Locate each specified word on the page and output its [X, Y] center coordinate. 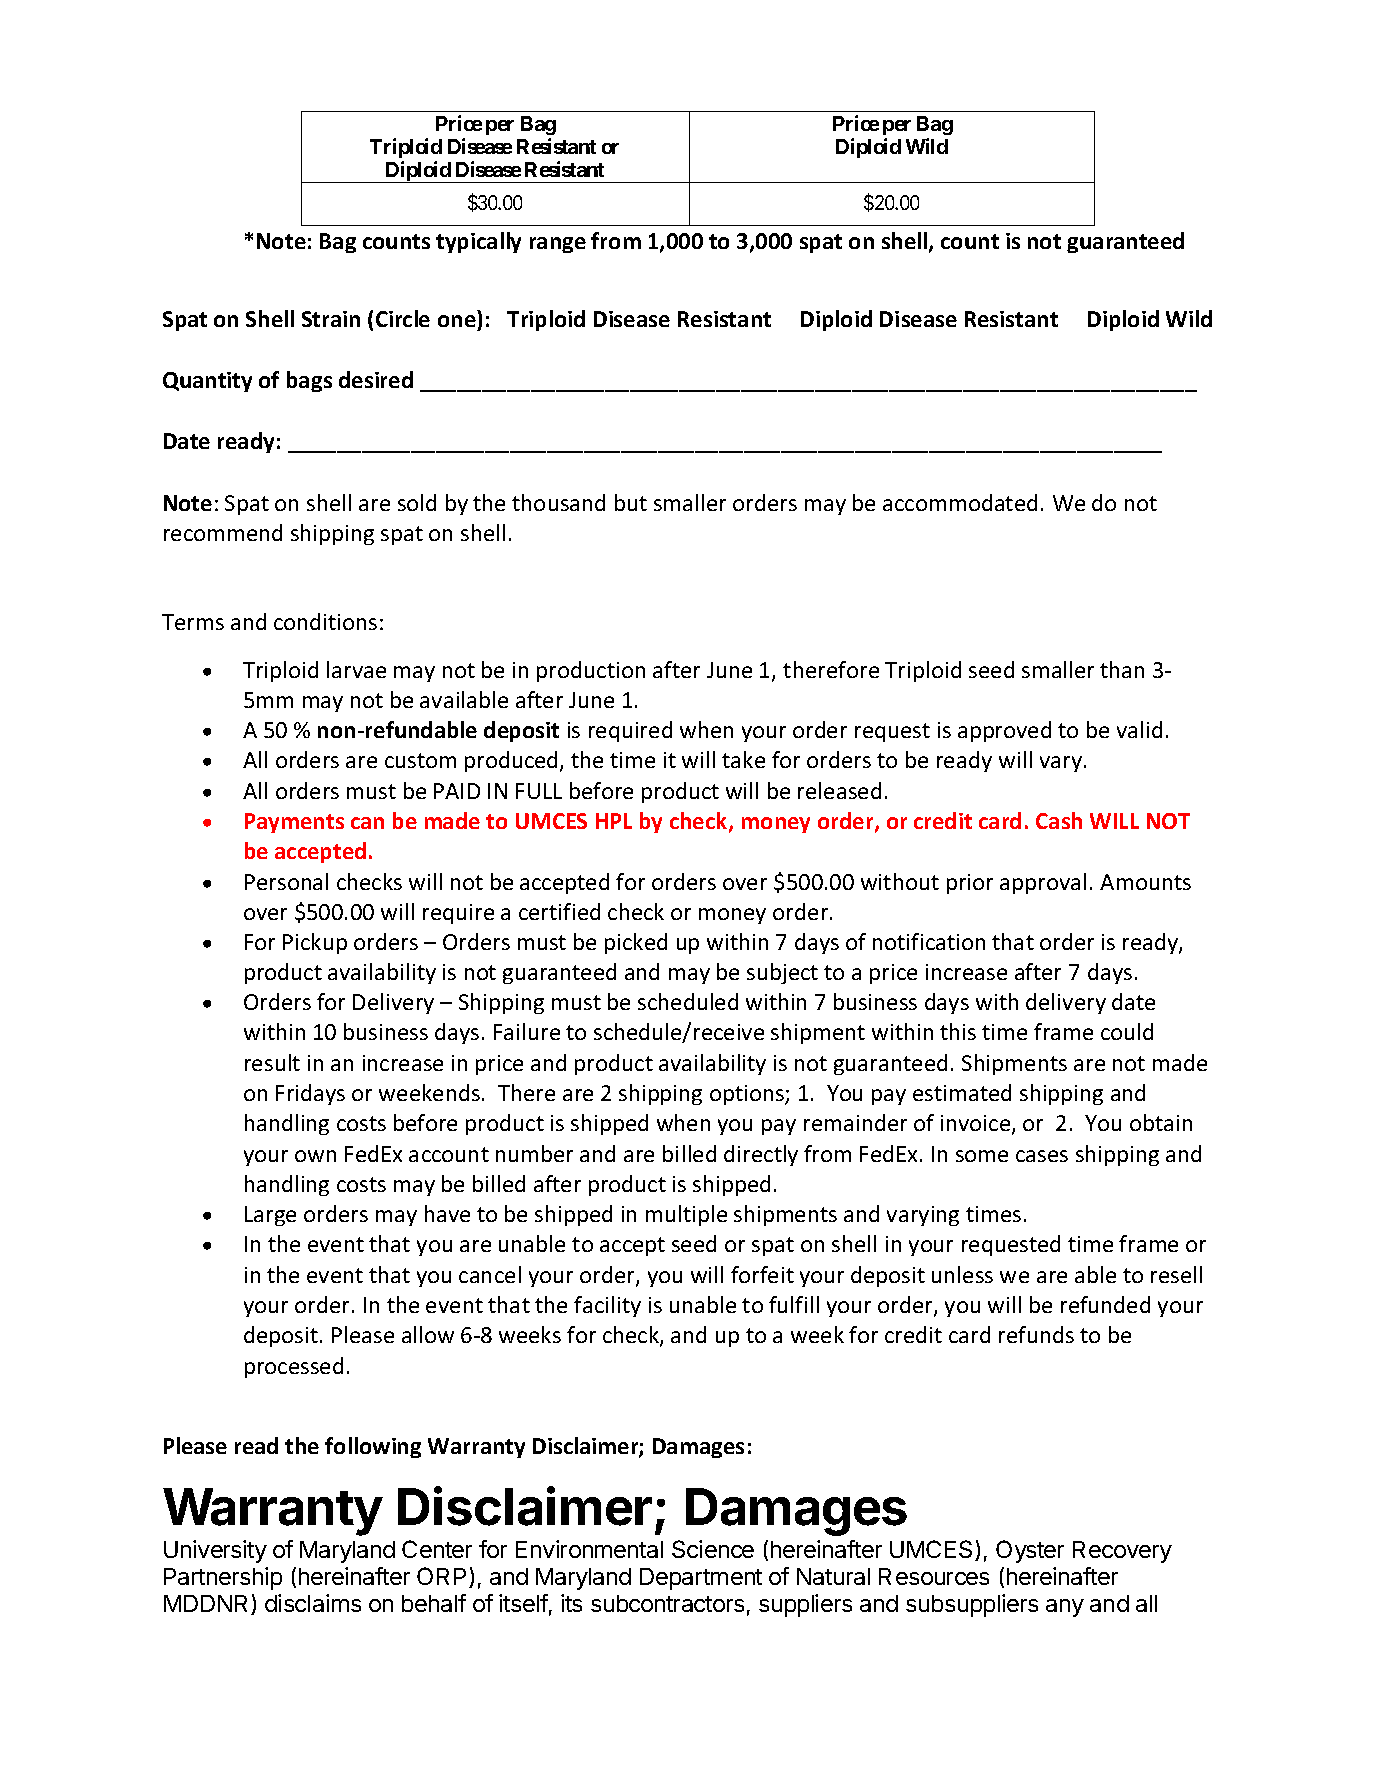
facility [607, 1306]
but [631, 502]
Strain [331, 319]
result [272, 1062]
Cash [1059, 820]
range [558, 245]
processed [294, 1367]
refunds [1036, 1334]
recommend [223, 532]
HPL [614, 821]
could [1127, 1031]
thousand [558, 502]
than [1122, 669]
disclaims [313, 1603]
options [748, 1095]
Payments [294, 823]
